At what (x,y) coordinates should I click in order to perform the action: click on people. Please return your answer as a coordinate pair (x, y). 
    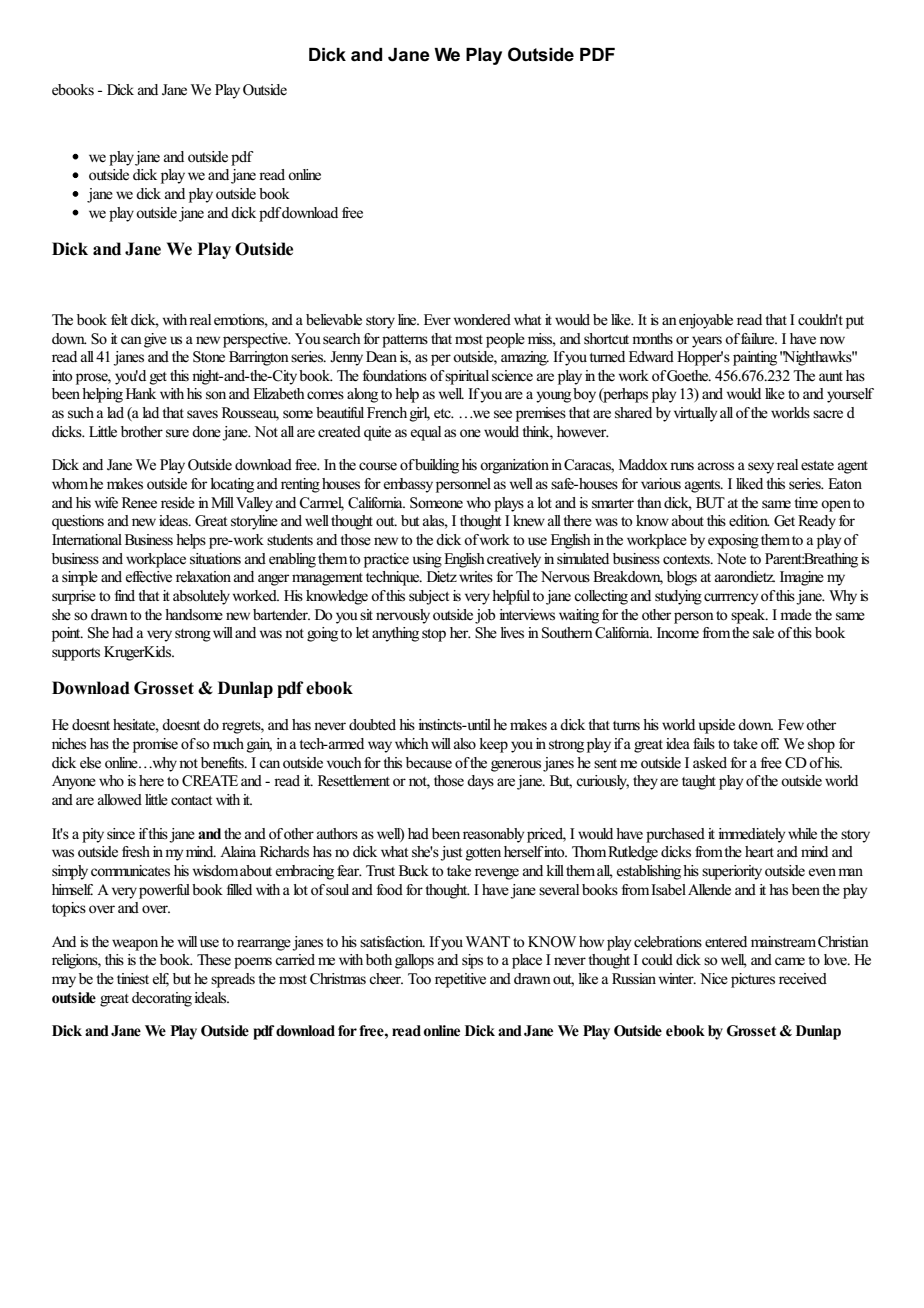
    Looking at the image, I should click on (505, 340).
